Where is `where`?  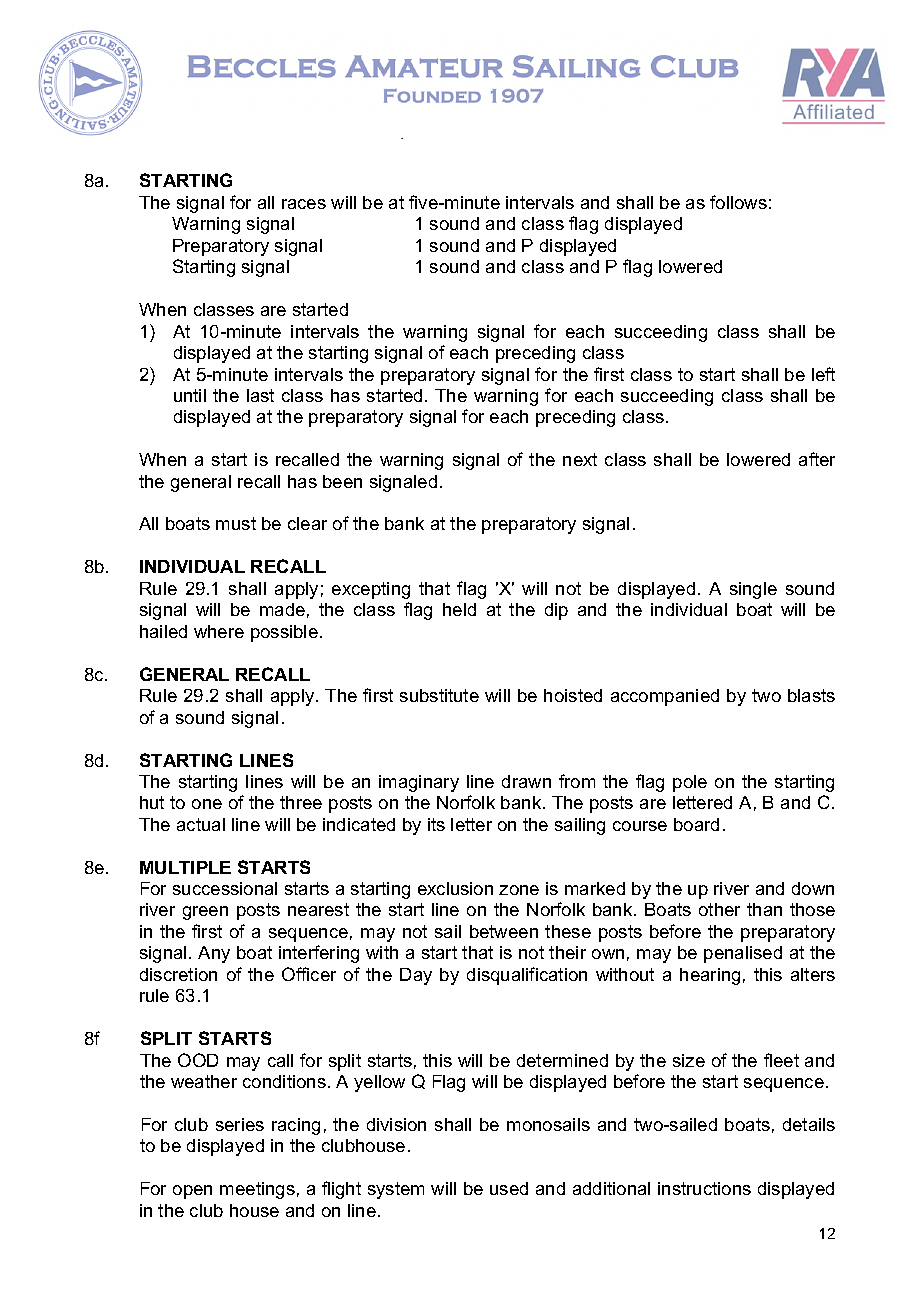
where is located at coordinates (219, 631).
